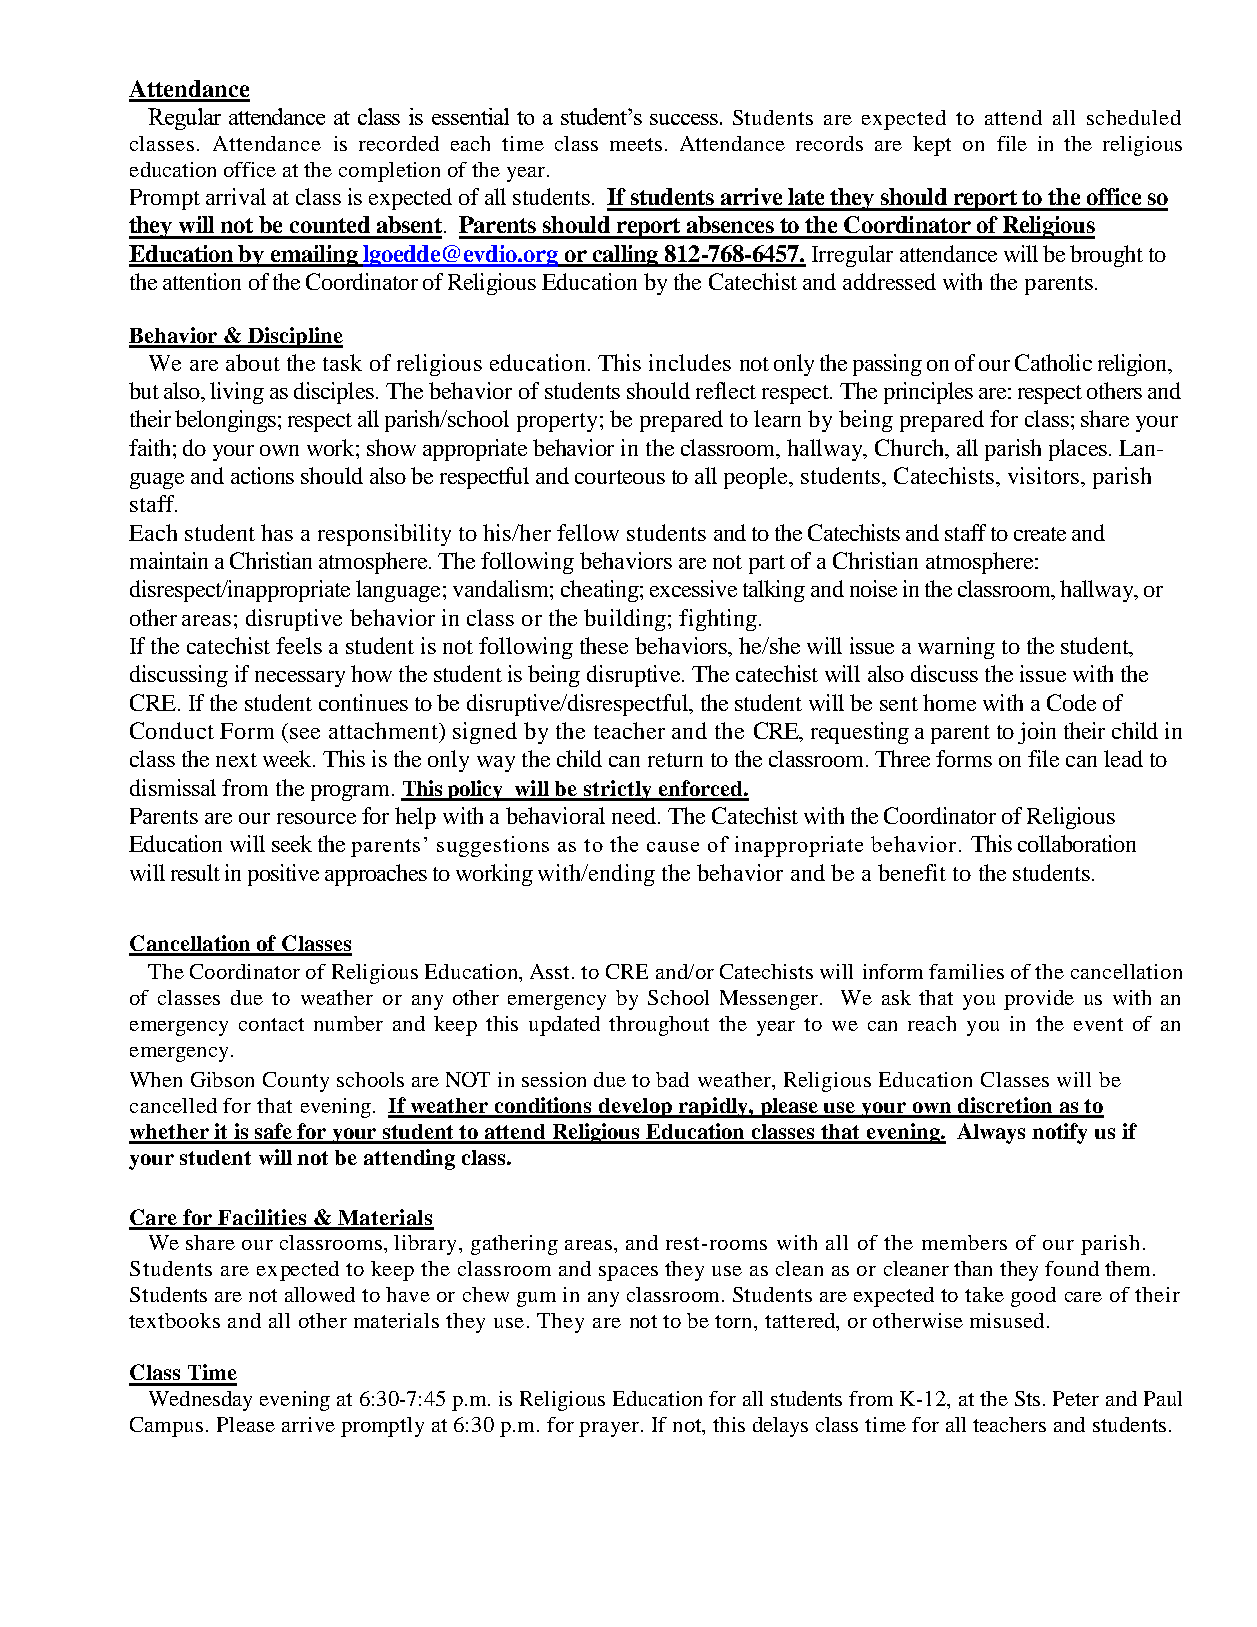  What do you see at coordinates (271, 1024) in the image?
I see `contact` at bounding box center [271, 1024].
